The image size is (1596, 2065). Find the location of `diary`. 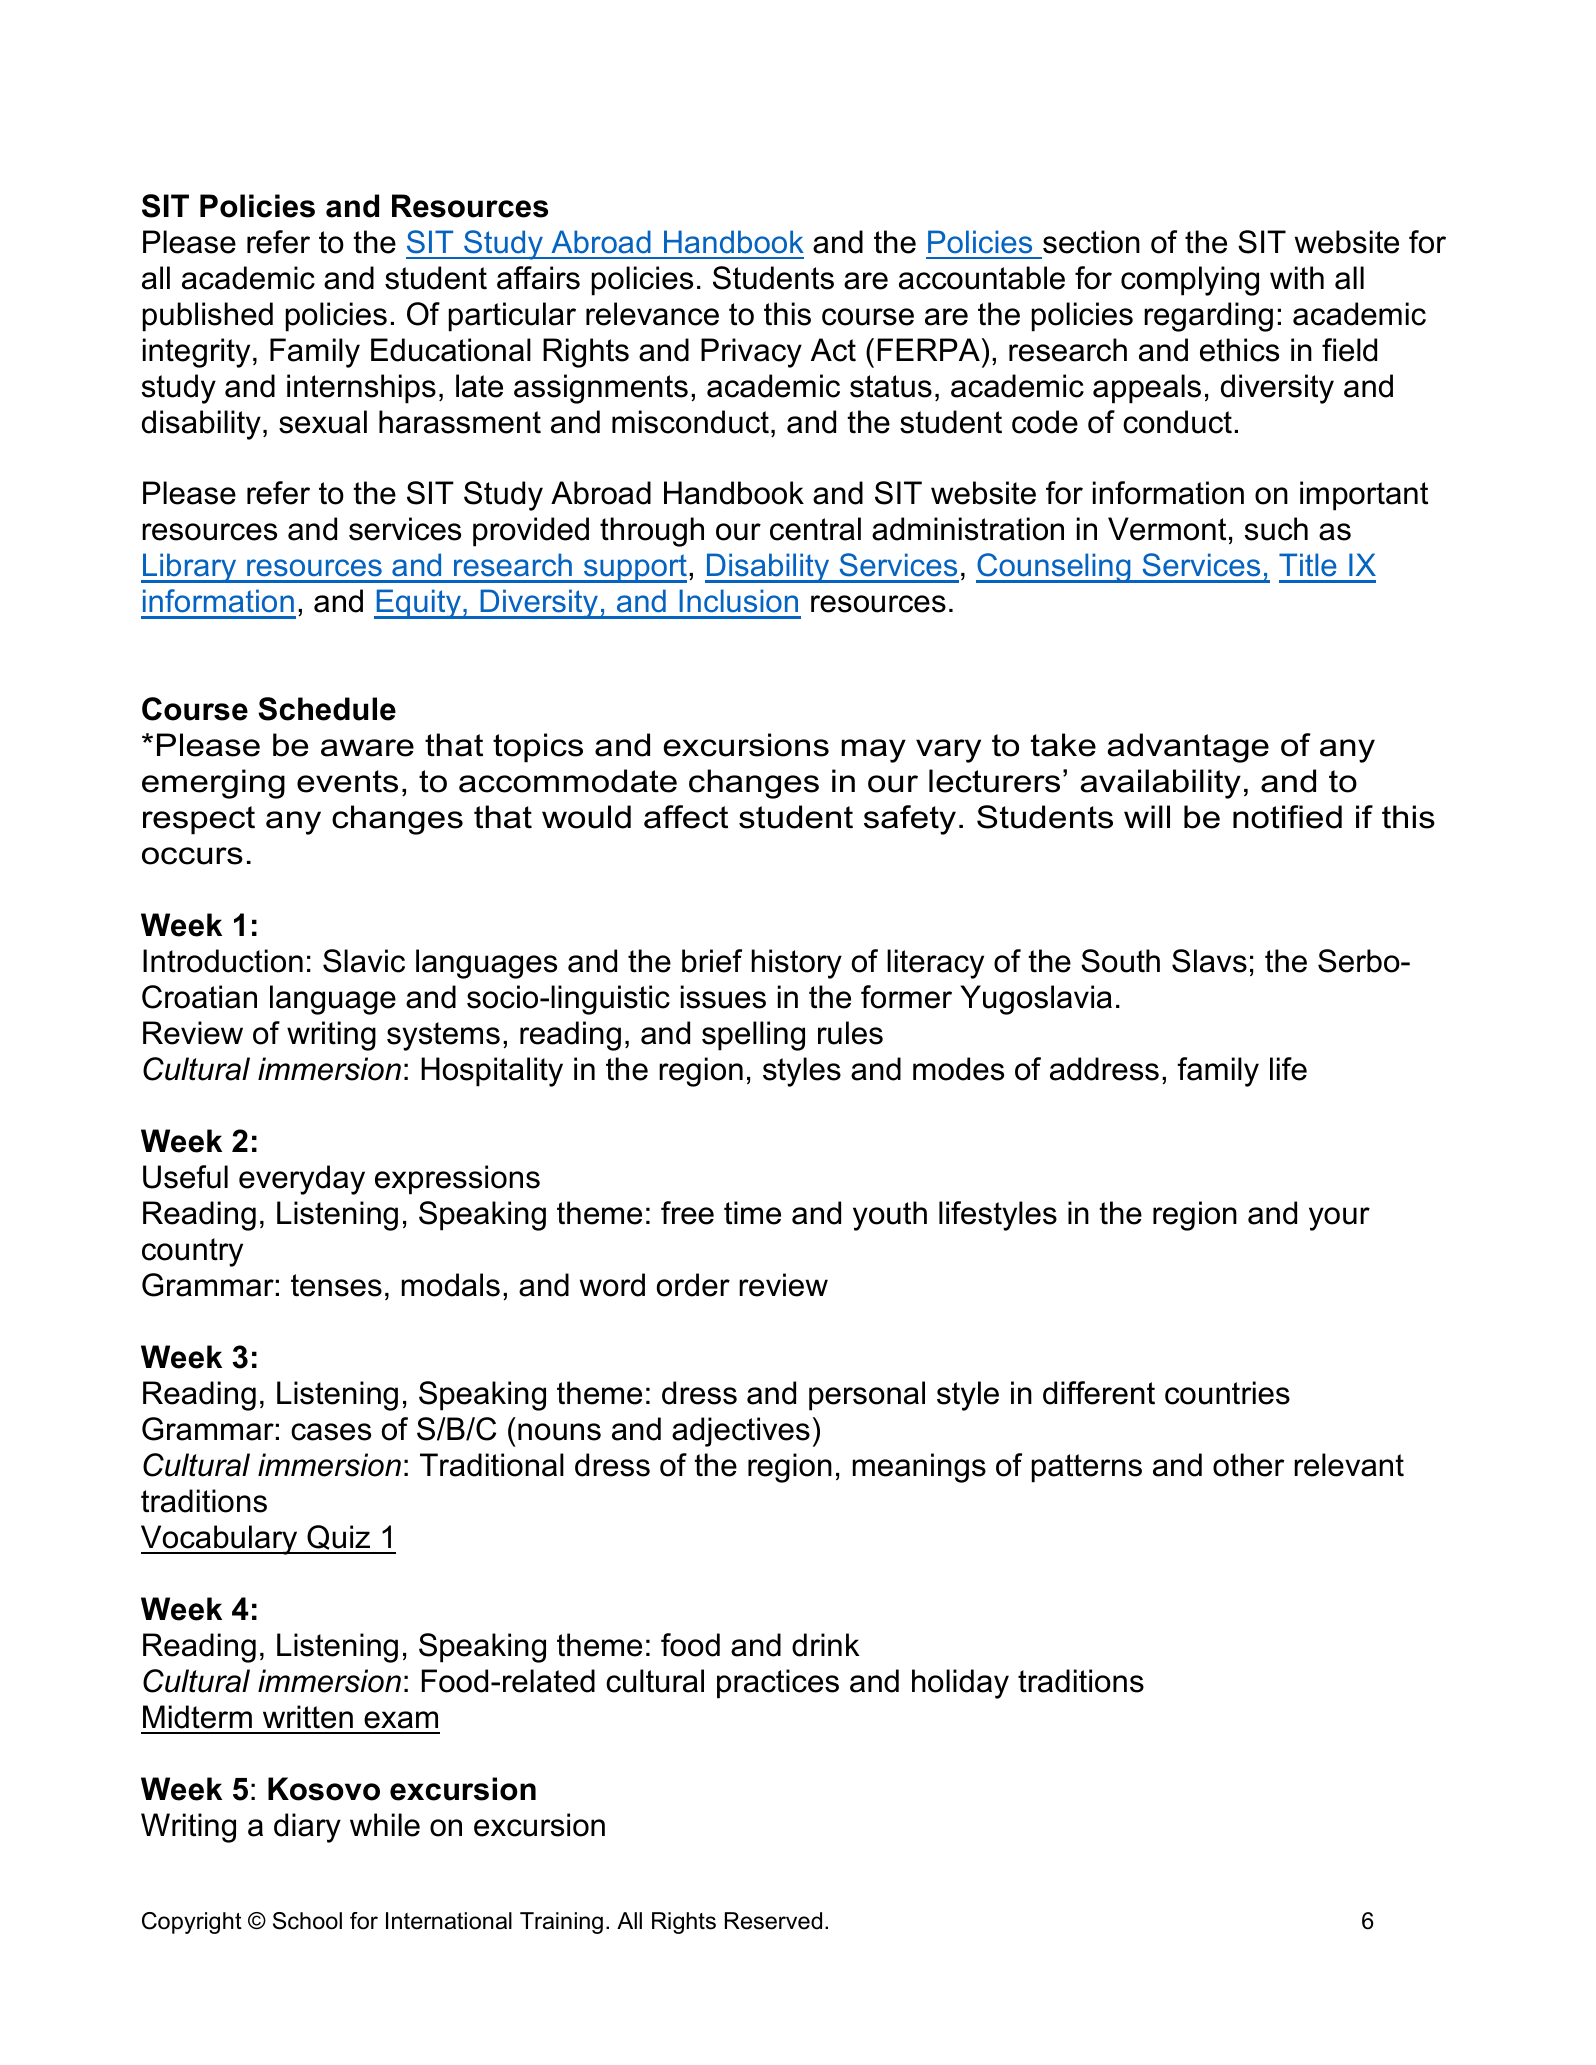

diary is located at coordinates (307, 1828).
